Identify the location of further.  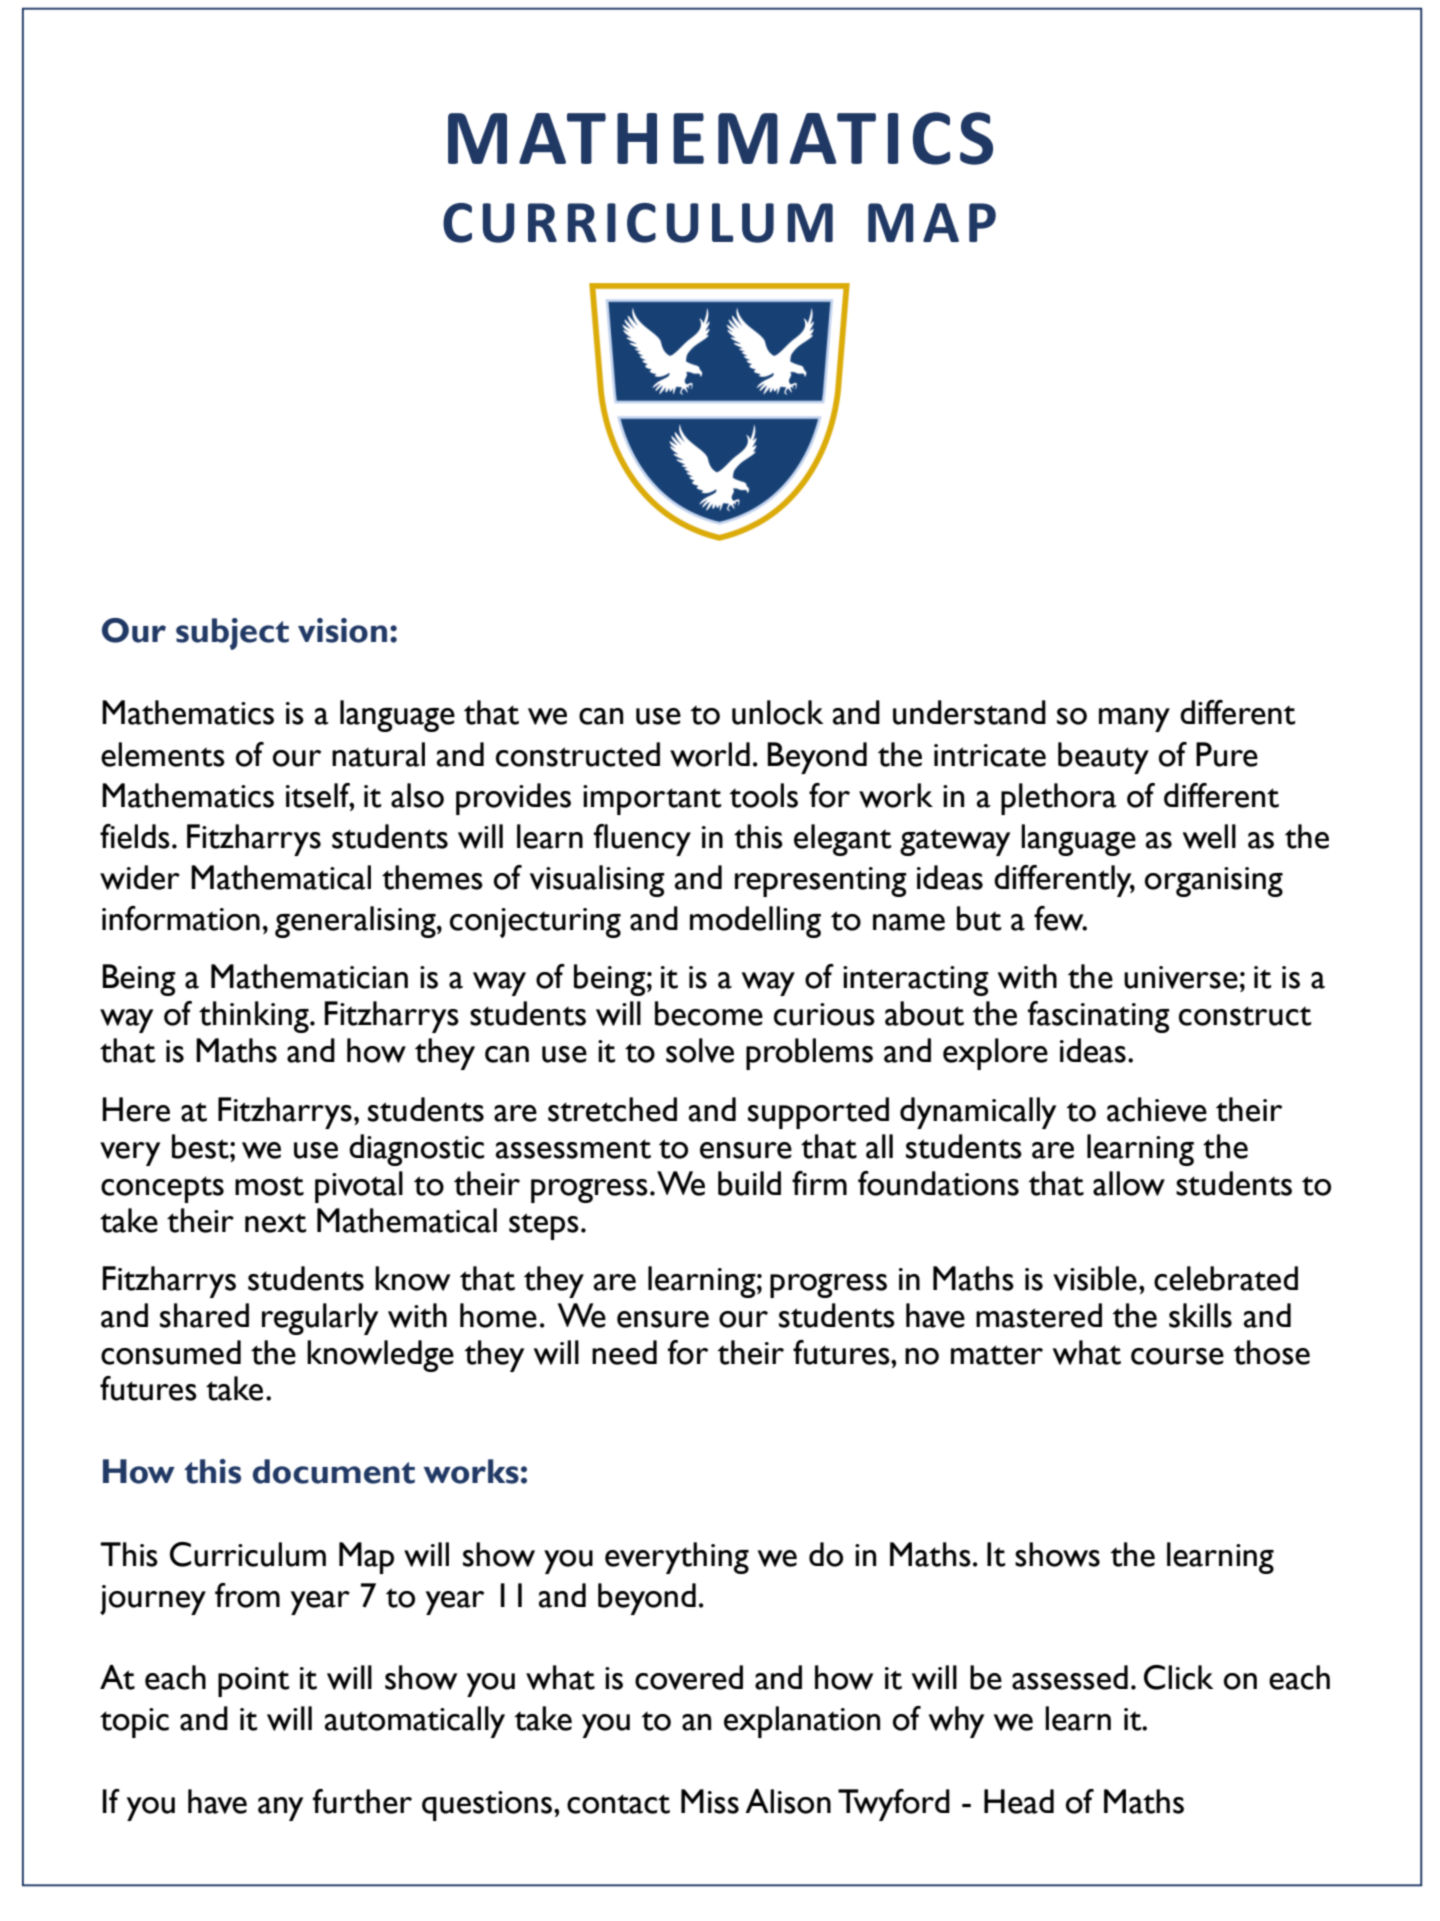
(362, 1801).
